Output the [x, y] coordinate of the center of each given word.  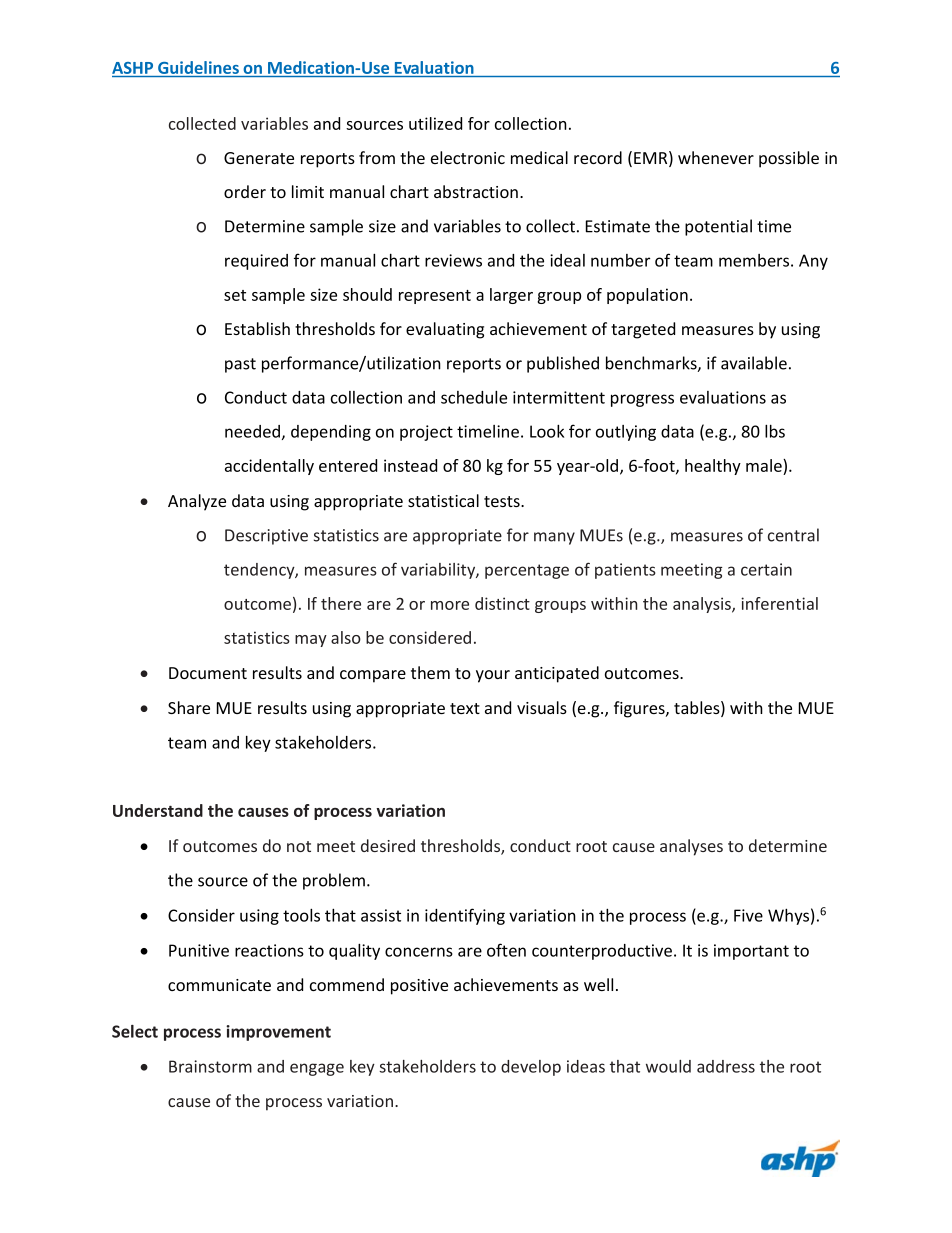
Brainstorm [210, 1066]
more [450, 605]
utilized [435, 123]
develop [531, 1068]
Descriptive [266, 537]
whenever [716, 157]
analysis [703, 605]
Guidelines [198, 67]
